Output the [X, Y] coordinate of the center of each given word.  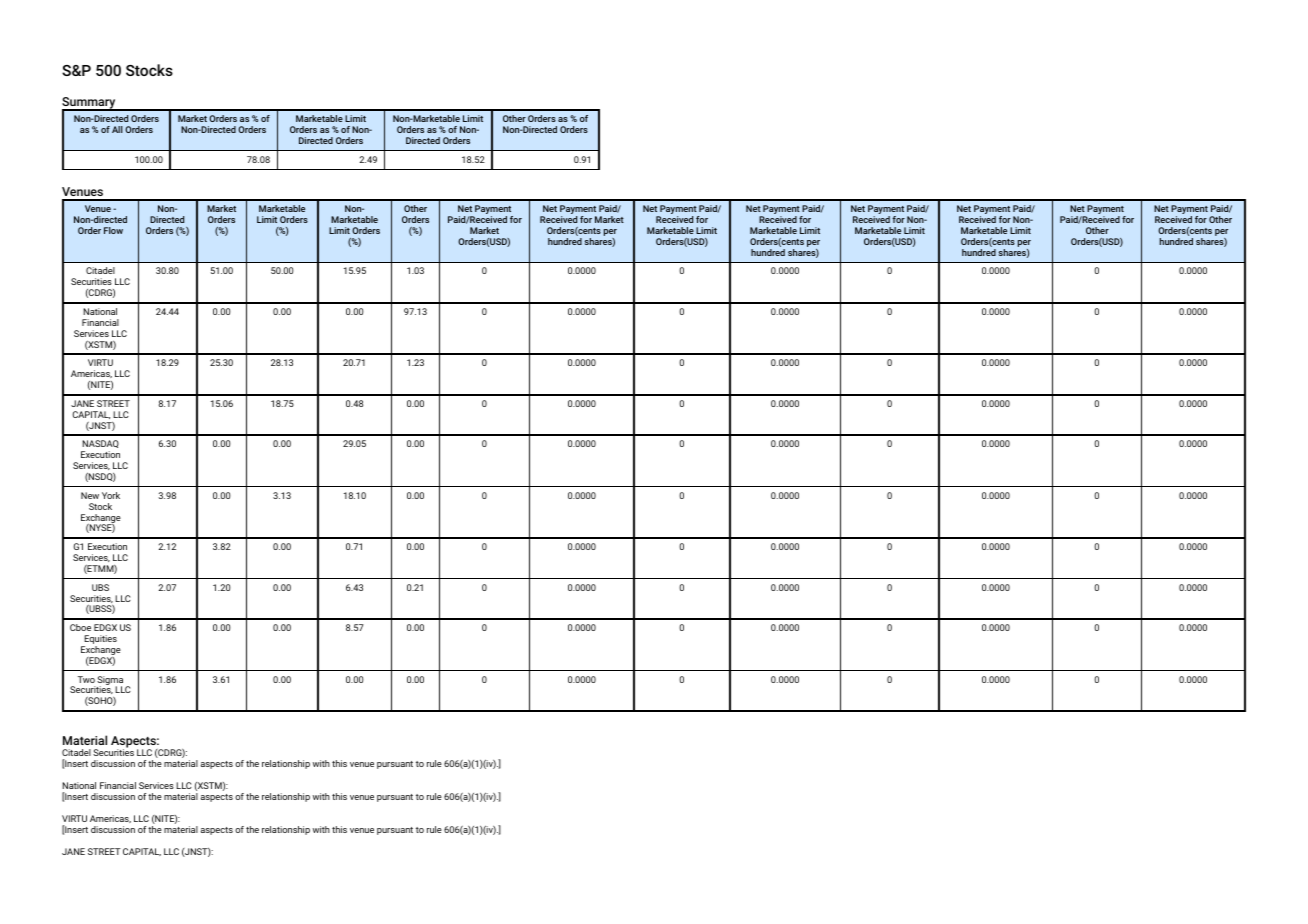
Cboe [80, 627]
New [90, 495]
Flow [113, 230]
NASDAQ [100, 444]
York [111, 495]
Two [86, 679]
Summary [90, 104]
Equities [99, 641]
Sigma [110, 681]
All [117, 129]
